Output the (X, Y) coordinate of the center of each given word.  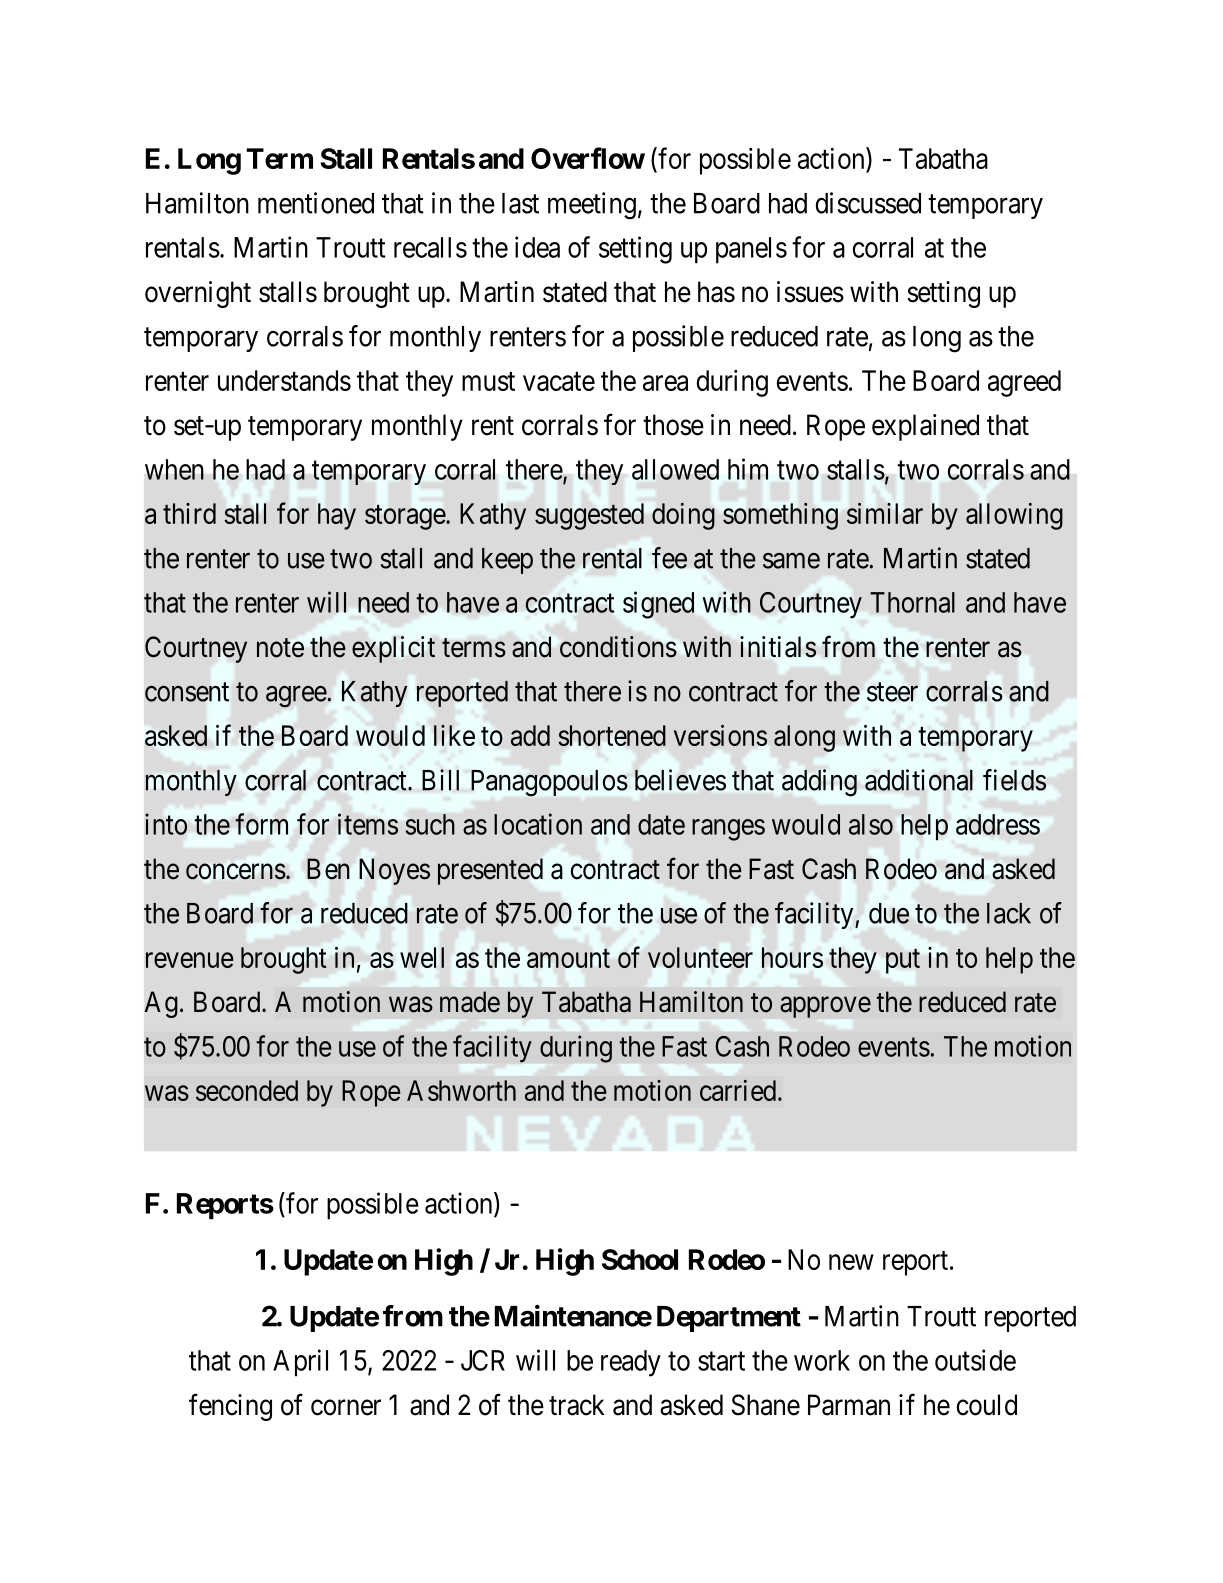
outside (975, 1360)
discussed (868, 203)
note (280, 648)
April (300, 1363)
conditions (618, 647)
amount (568, 958)
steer (892, 692)
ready (631, 1363)
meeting (592, 206)
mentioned (316, 203)
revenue (190, 960)
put (903, 961)
